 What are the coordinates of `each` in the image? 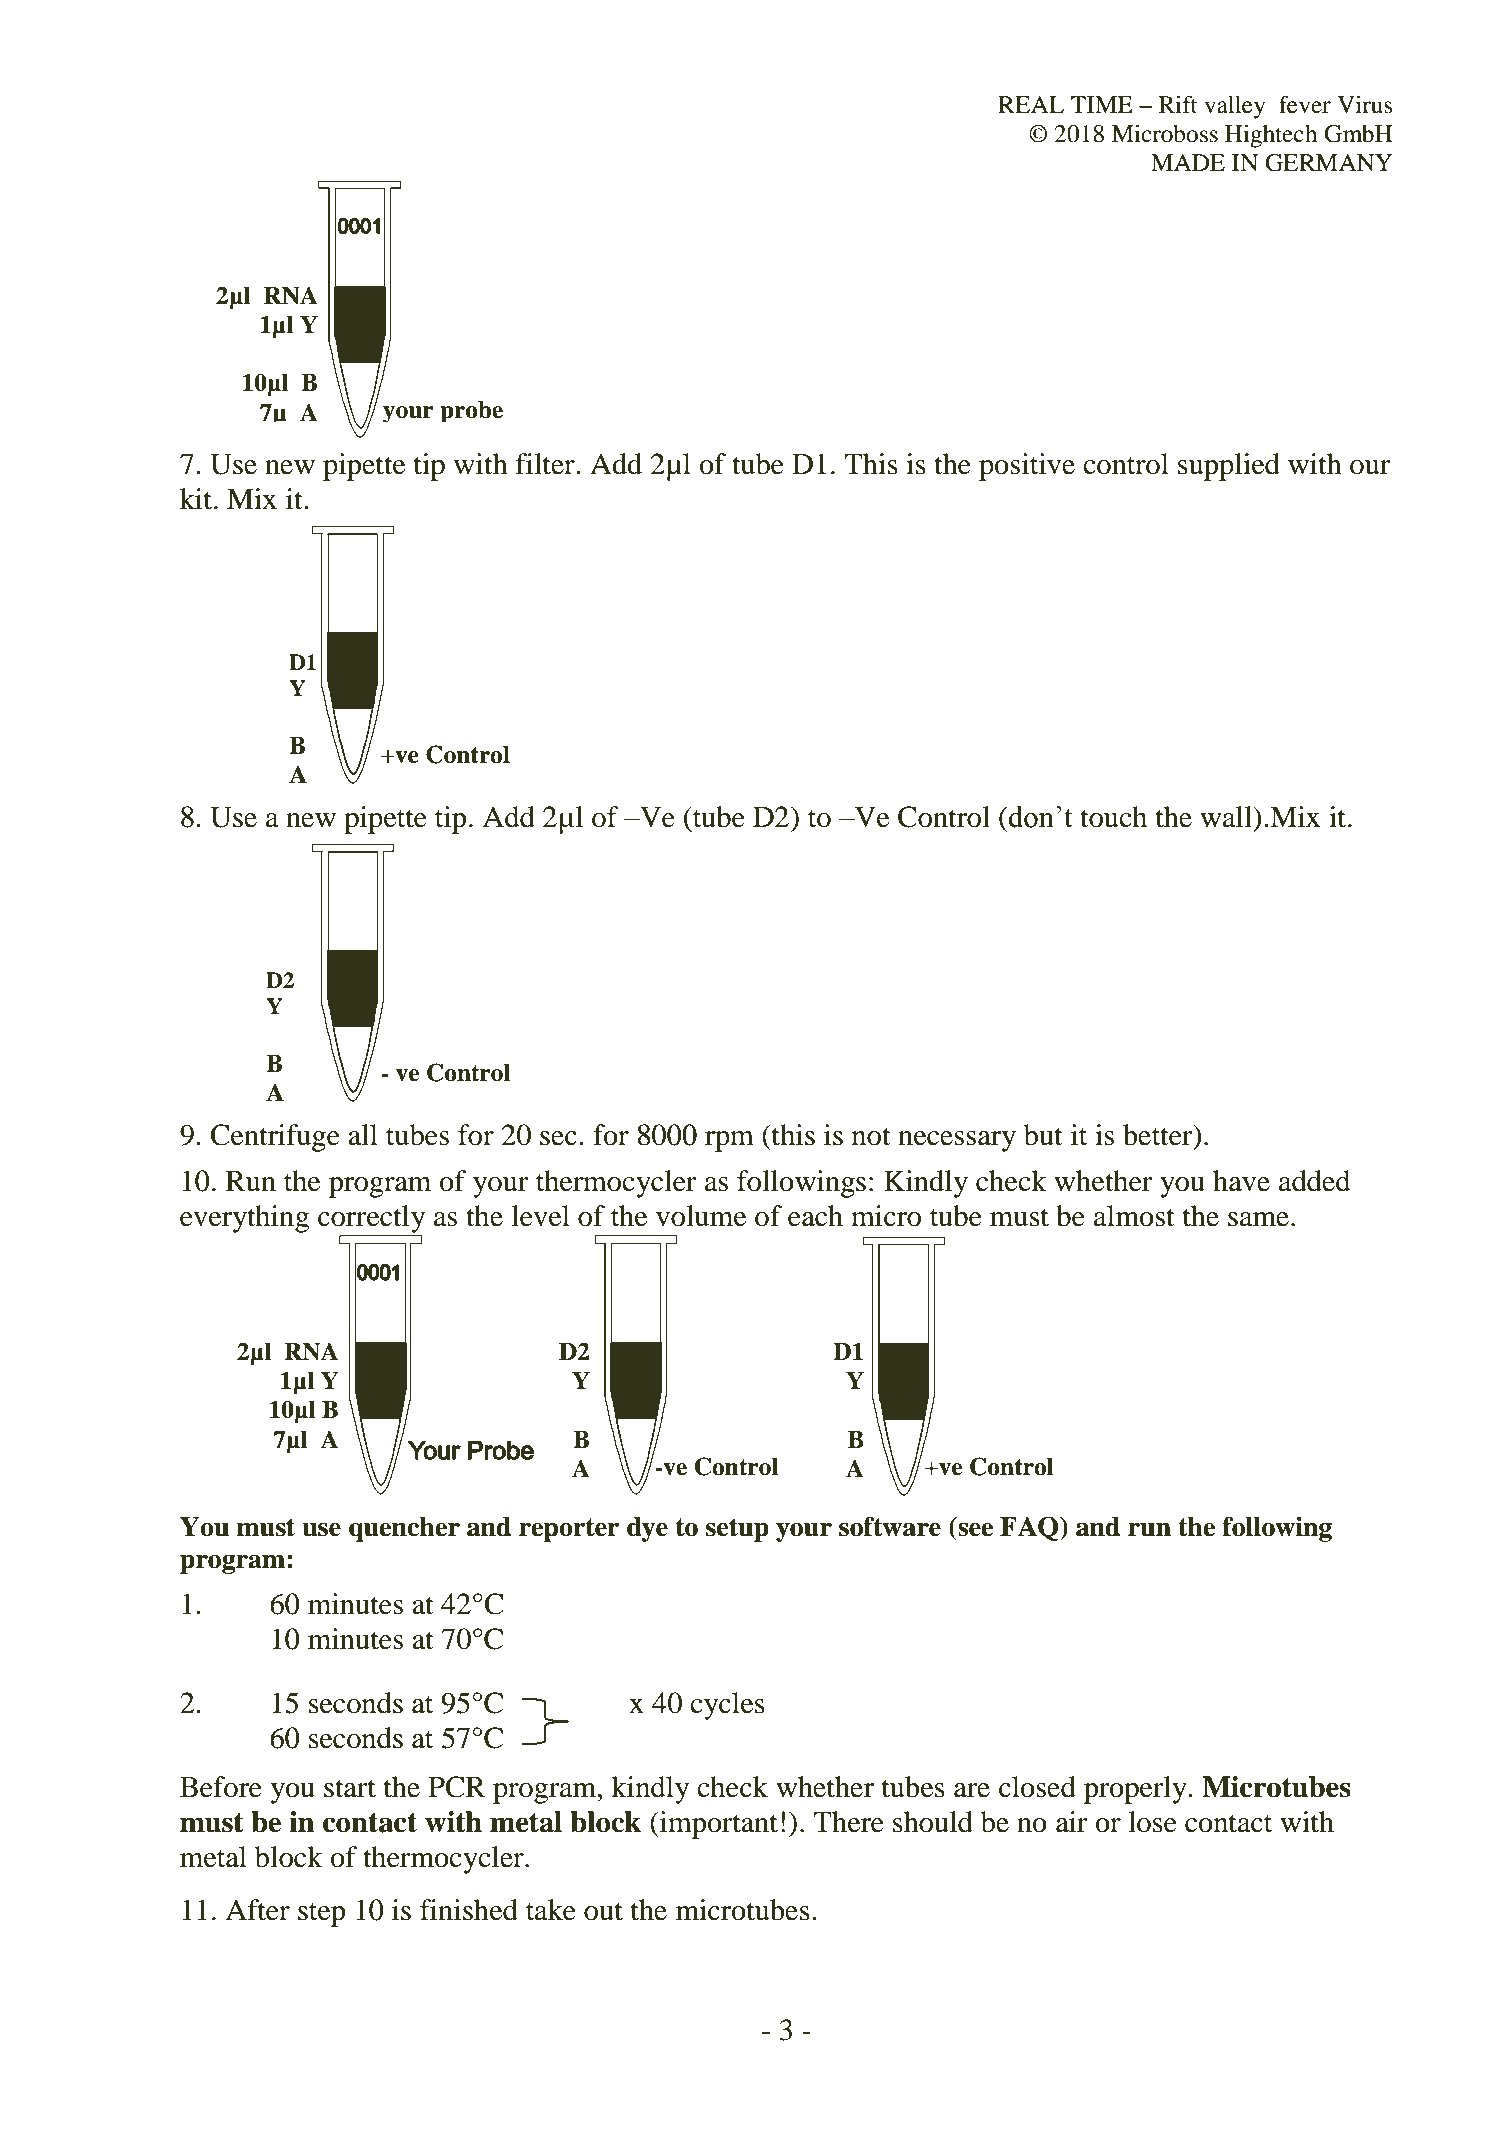 It's located at (815, 1216).
